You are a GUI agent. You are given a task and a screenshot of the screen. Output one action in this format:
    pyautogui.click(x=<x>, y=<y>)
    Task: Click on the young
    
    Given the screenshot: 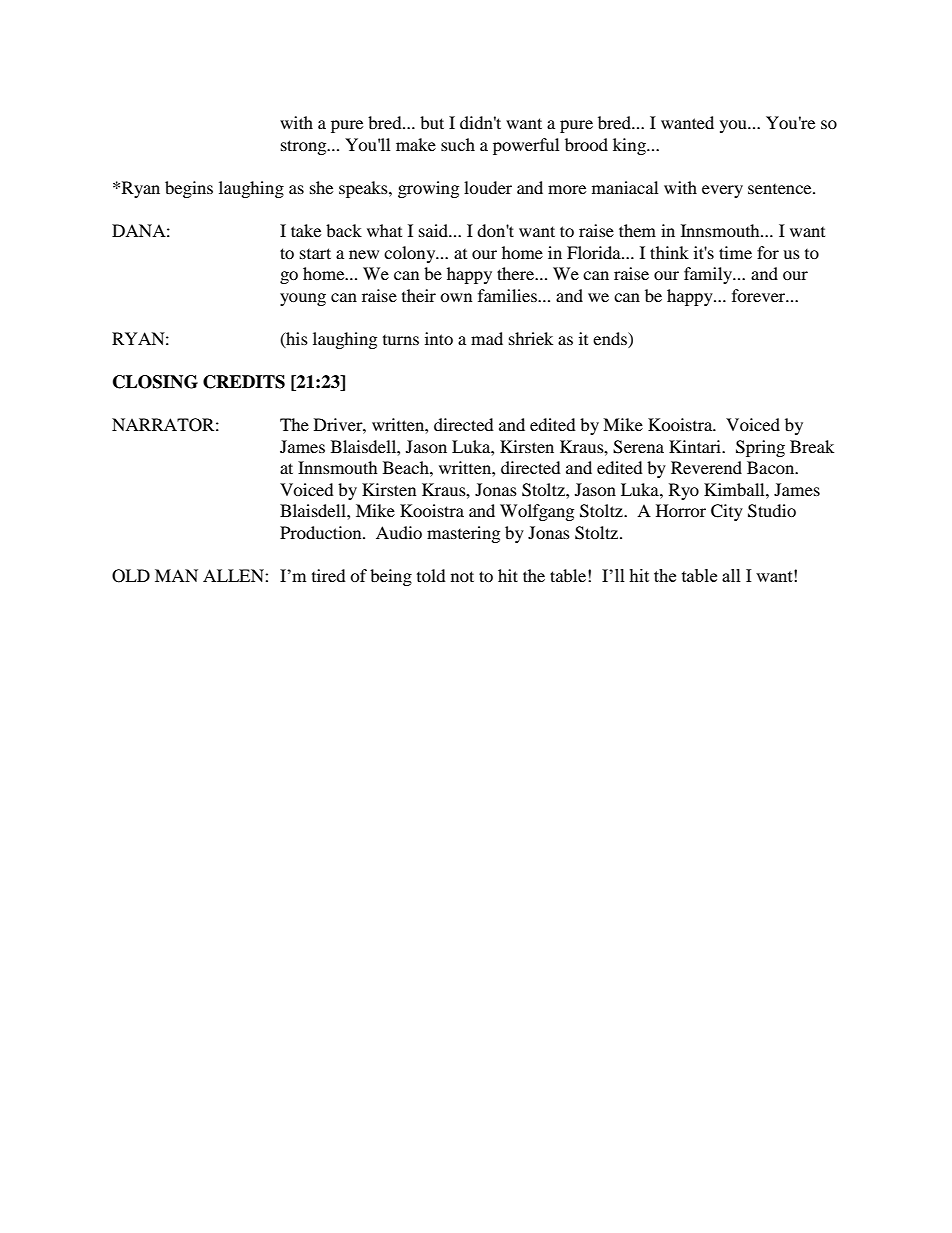 What is the action you would take?
    pyautogui.click(x=303, y=299)
